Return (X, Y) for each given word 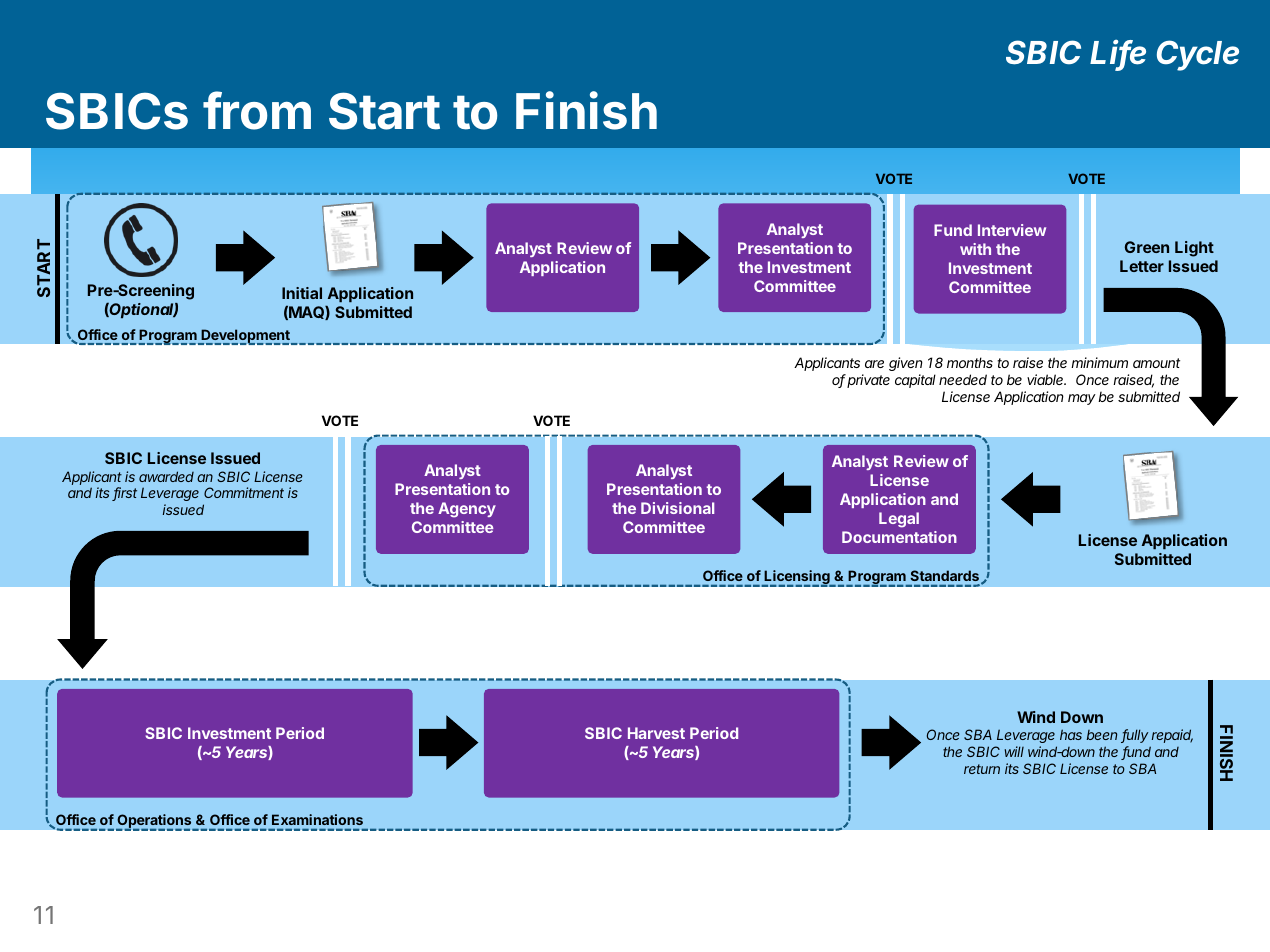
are (874, 364)
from (257, 110)
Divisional (677, 508)
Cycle (1198, 55)
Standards (944, 575)
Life (1118, 54)
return (982, 769)
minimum (1099, 362)
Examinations (317, 819)
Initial (302, 293)
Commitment (244, 492)
